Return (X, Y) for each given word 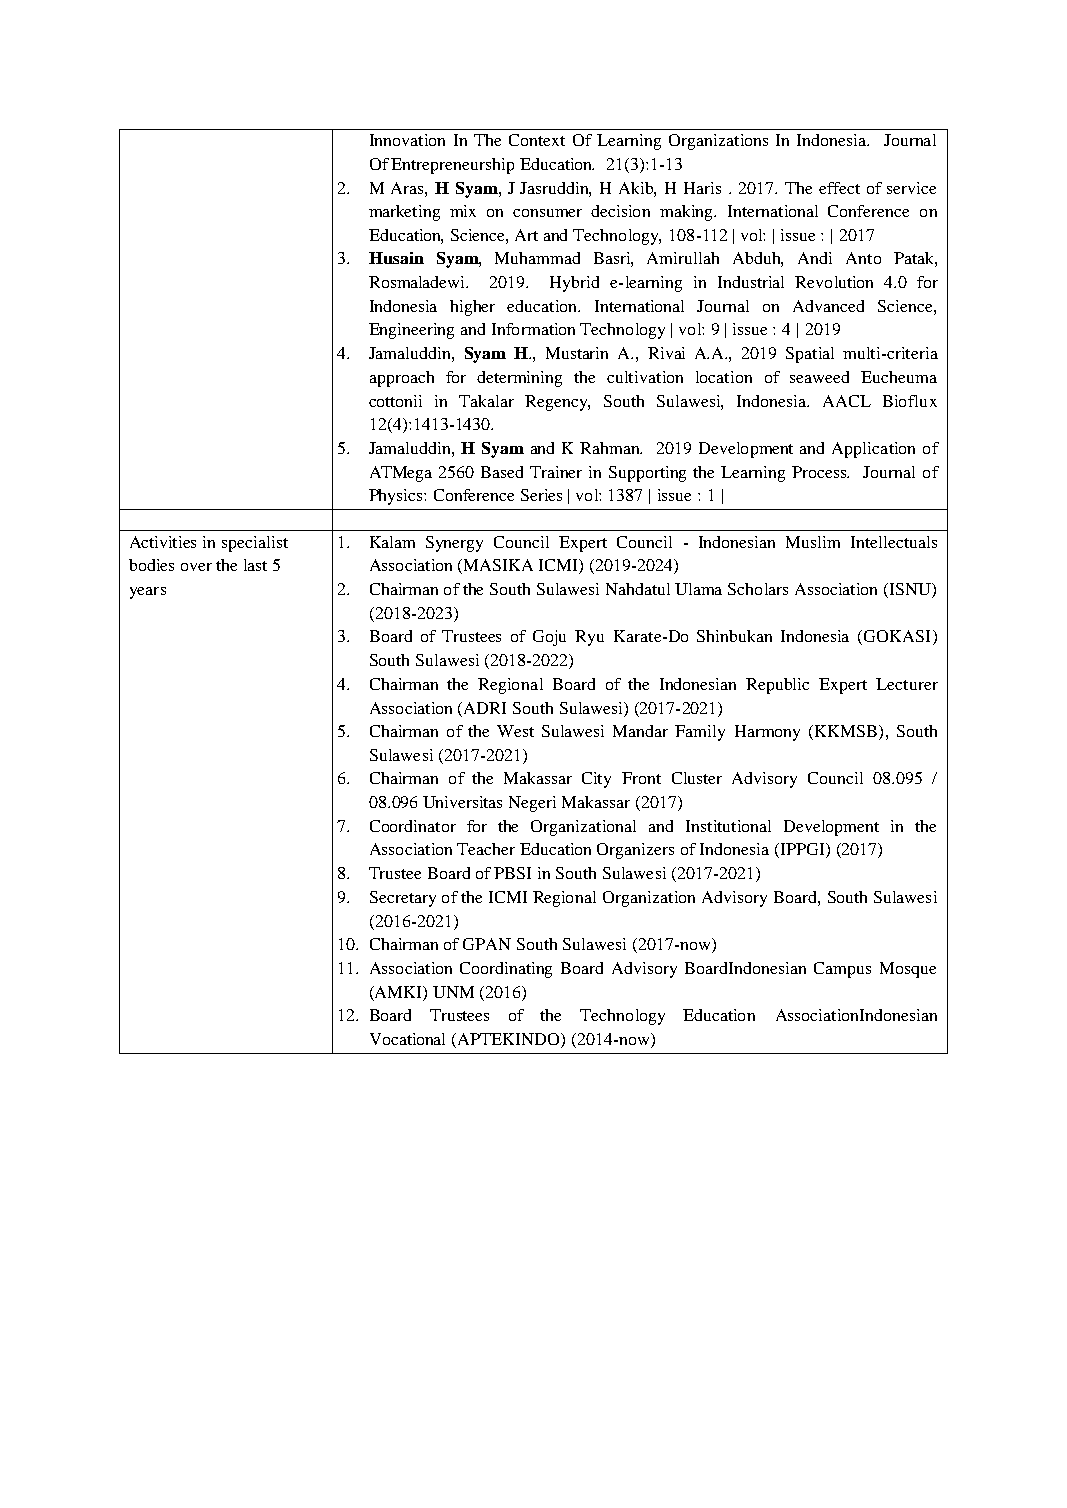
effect (839, 188)
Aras (408, 188)
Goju (549, 638)
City (596, 780)
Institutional (728, 826)
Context (537, 140)
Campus (842, 970)
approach (402, 379)
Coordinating (506, 970)
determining (519, 379)
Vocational (407, 1039)
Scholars (758, 589)
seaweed (819, 377)
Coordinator (413, 826)
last (255, 565)
